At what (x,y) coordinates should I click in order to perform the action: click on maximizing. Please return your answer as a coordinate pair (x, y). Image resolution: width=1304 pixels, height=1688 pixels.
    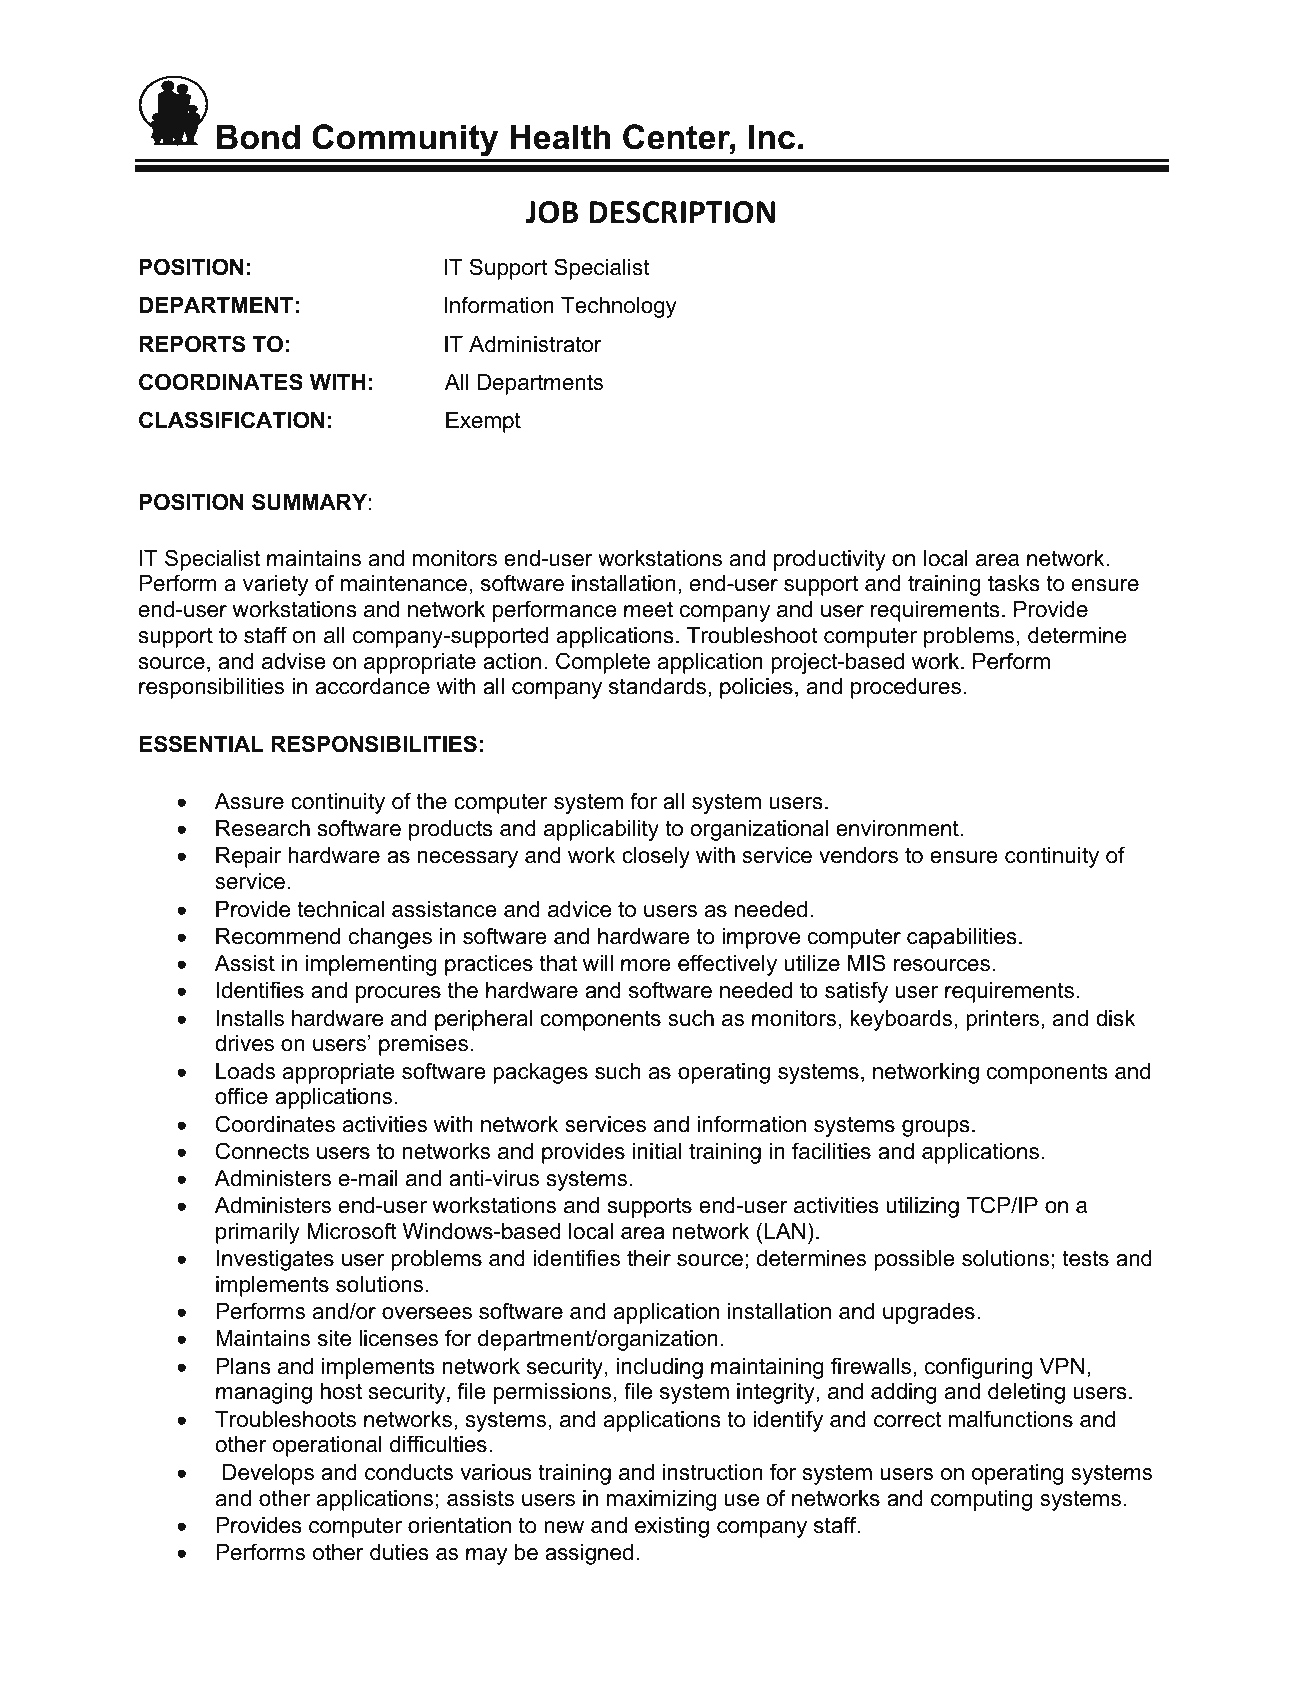
    Looking at the image, I should click on (662, 1500).
